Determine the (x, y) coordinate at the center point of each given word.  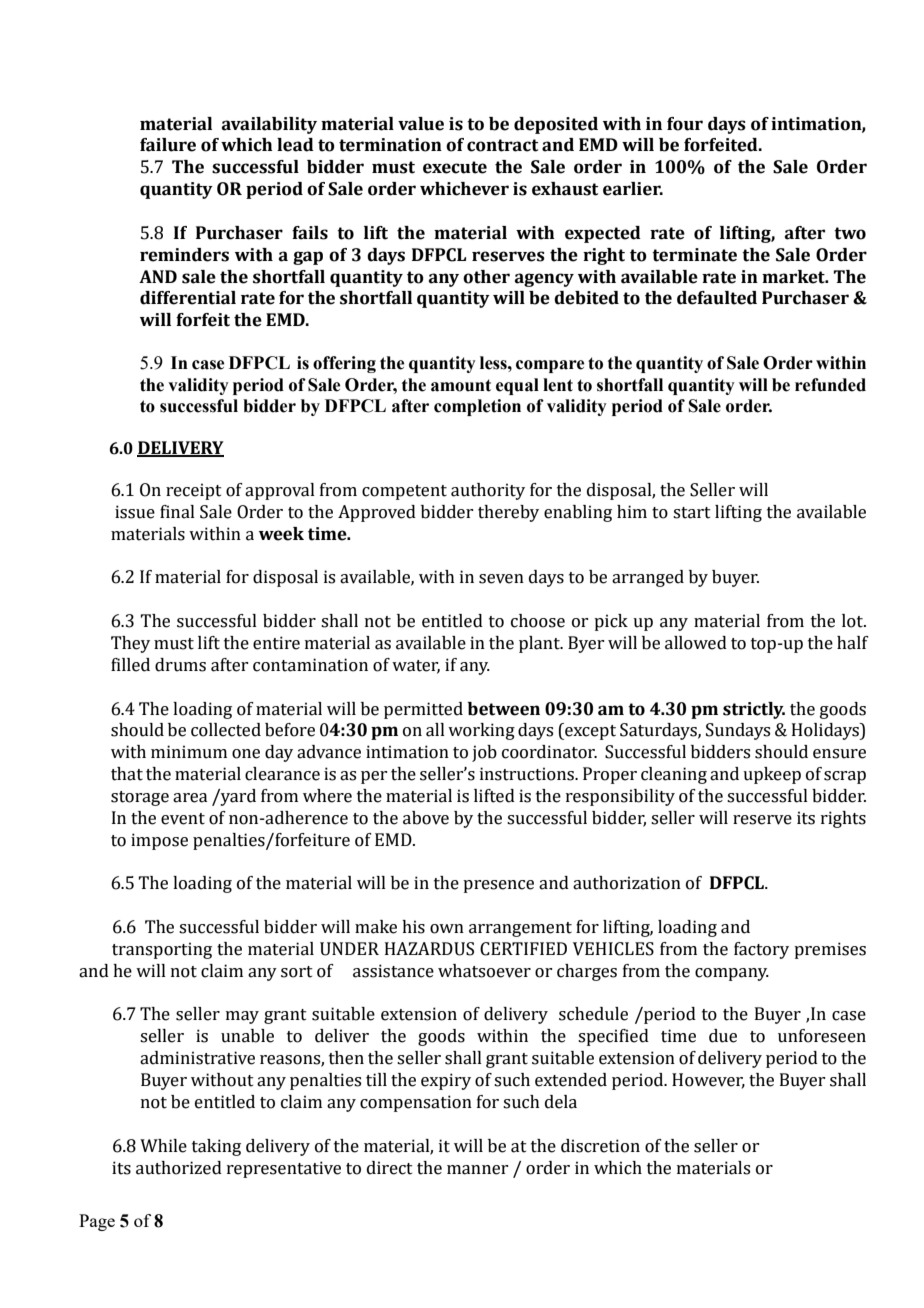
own (447, 929)
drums (180, 665)
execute (455, 167)
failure (168, 145)
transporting (162, 950)
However (708, 1081)
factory (761, 950)
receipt (194, 491)
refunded (830, 385)
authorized (179, 1168)
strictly (754, 710)
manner (477, 1170)
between (504, 709)
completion (477, 407)
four (685, 124)
